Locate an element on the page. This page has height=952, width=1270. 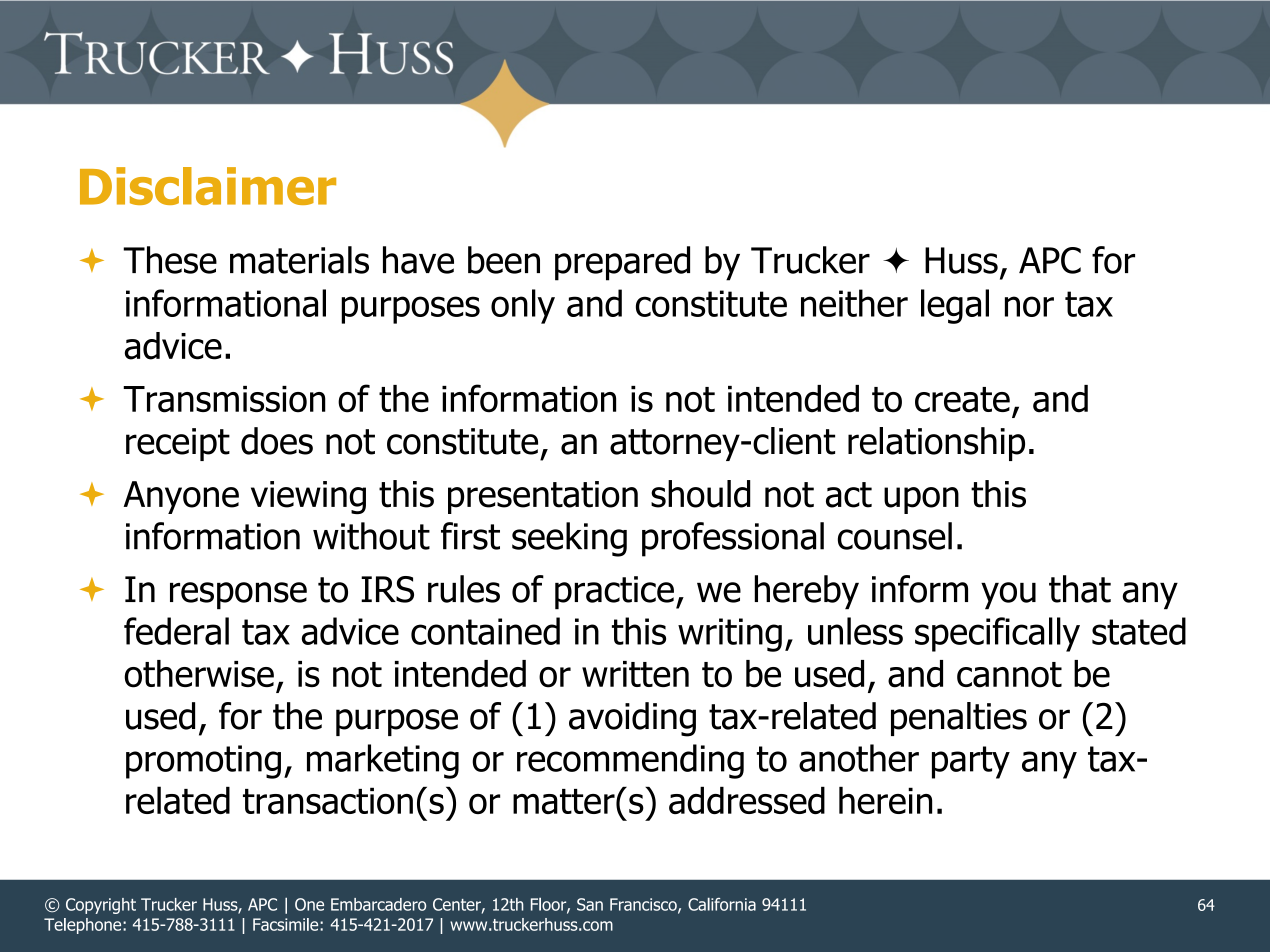
promoting is located at coordinates (203, 762).
